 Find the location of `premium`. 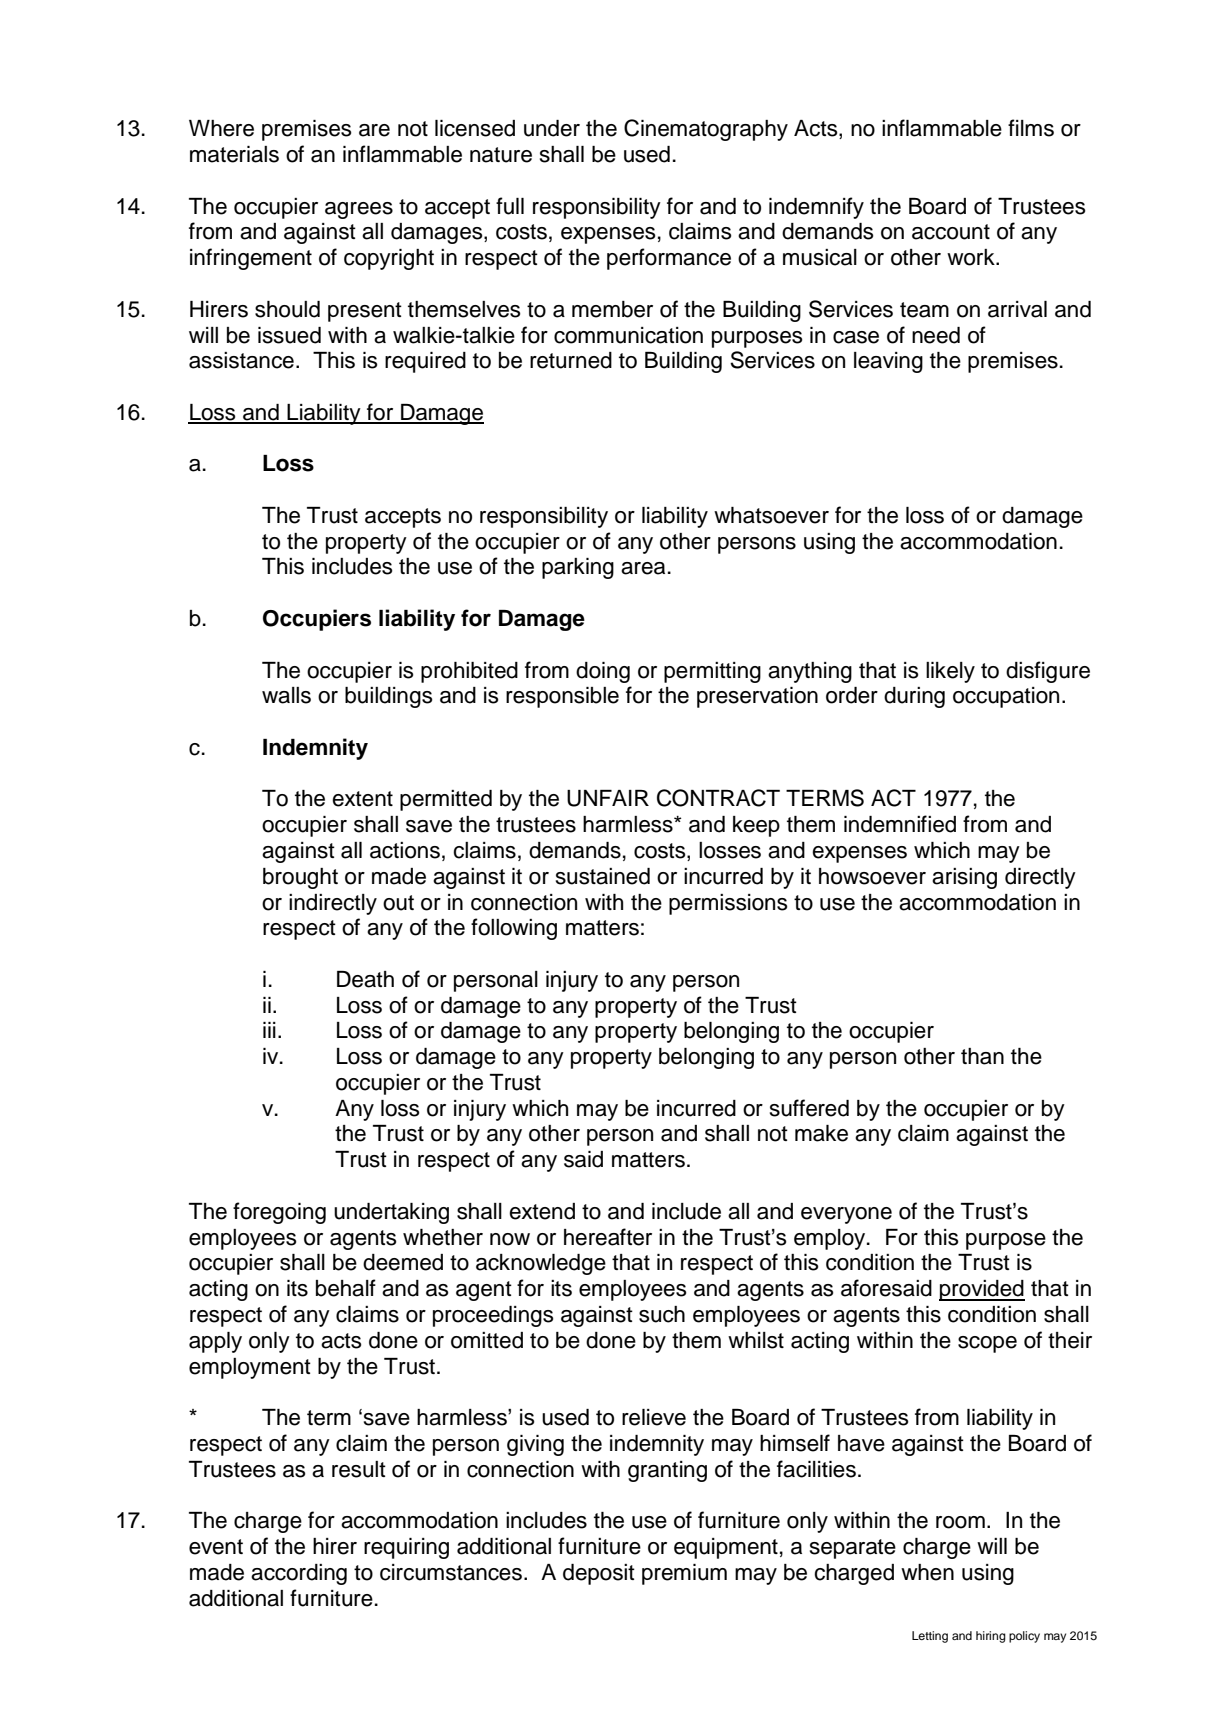

premium is located at coordinates (684, 1574).
